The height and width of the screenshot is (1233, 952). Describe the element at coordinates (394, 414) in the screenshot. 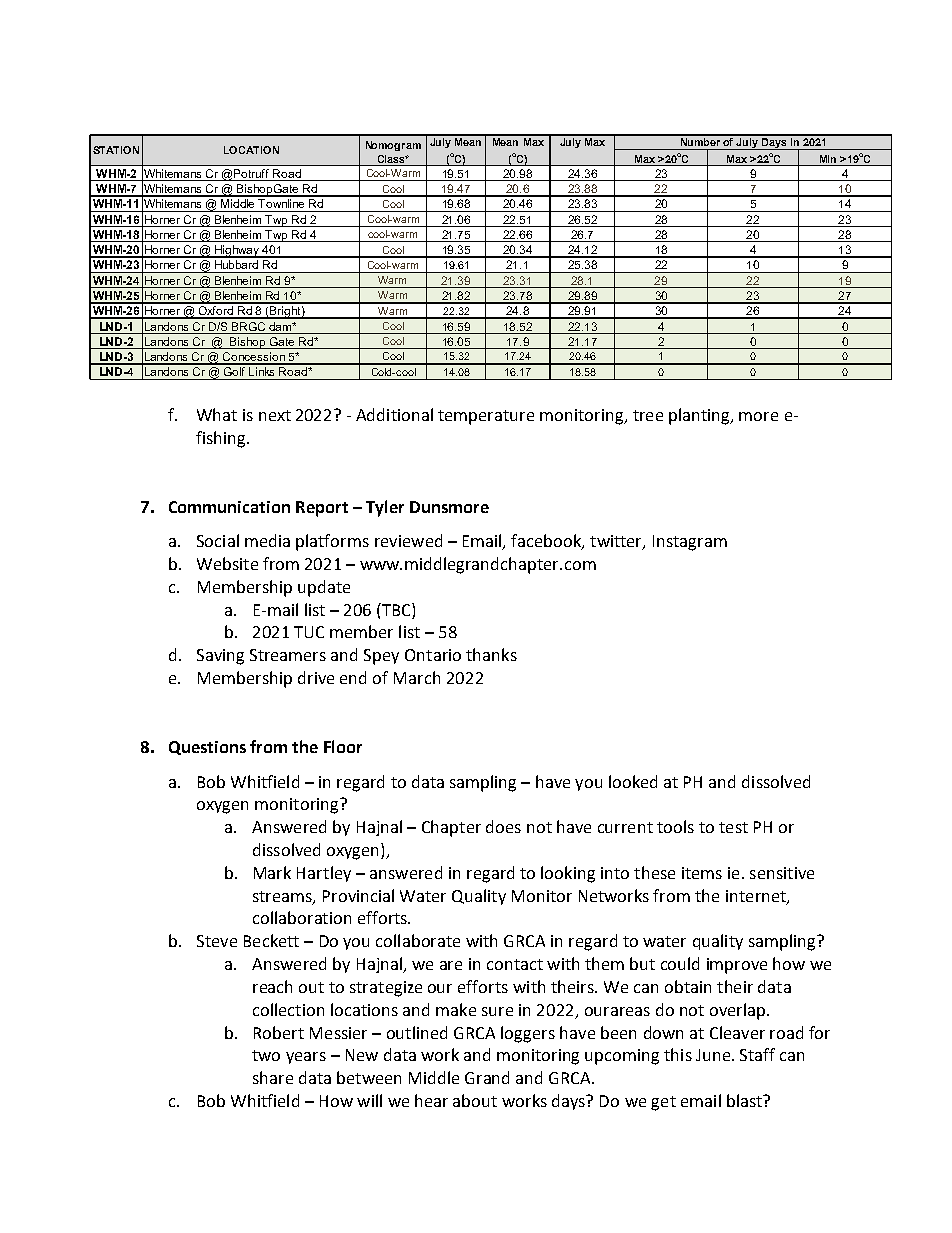

I see `Additional` at that location.
